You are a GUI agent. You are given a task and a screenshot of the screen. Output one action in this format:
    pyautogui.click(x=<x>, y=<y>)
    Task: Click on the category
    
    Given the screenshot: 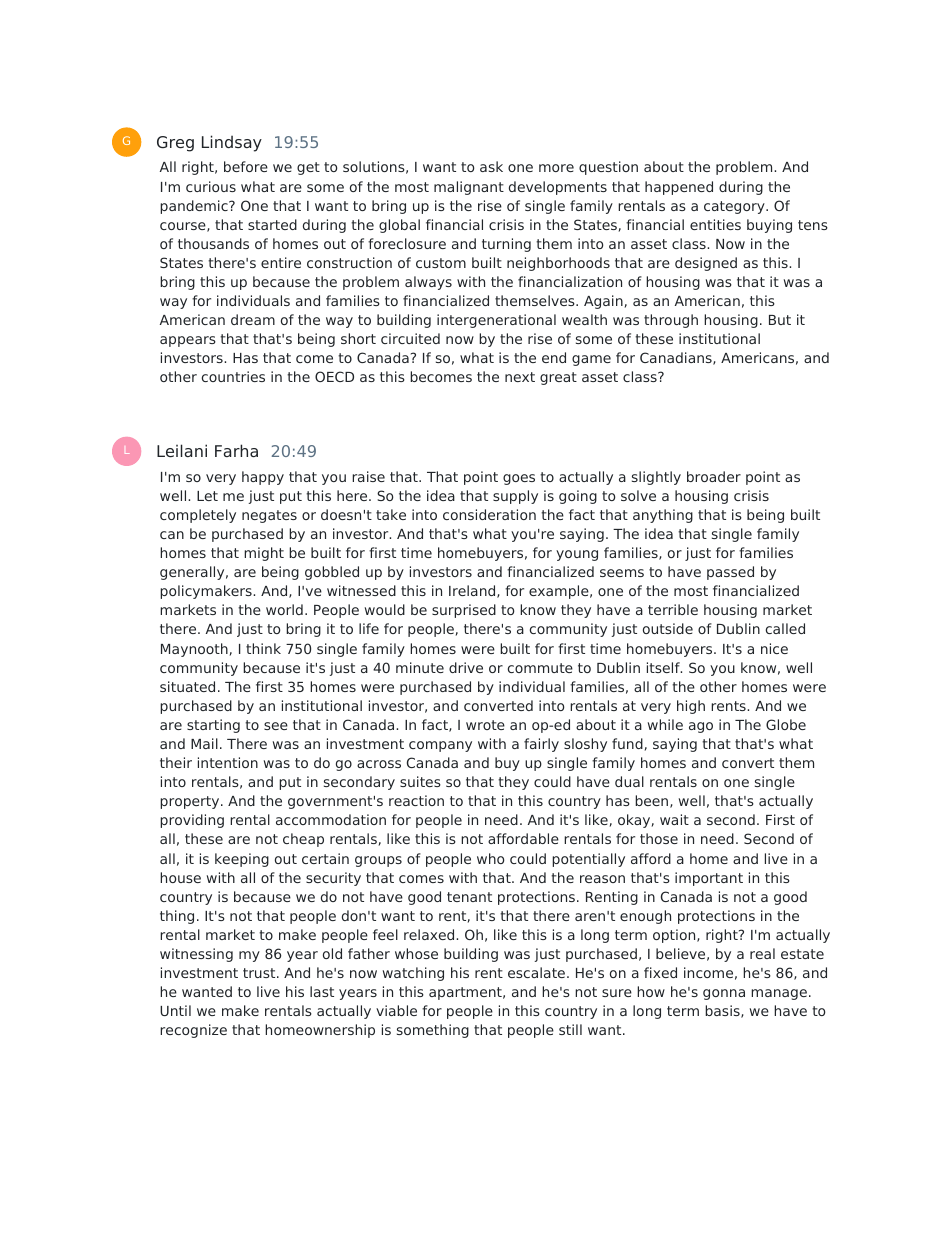 What is the action you would take?
    pyautogui.click(x=735, y=207)
